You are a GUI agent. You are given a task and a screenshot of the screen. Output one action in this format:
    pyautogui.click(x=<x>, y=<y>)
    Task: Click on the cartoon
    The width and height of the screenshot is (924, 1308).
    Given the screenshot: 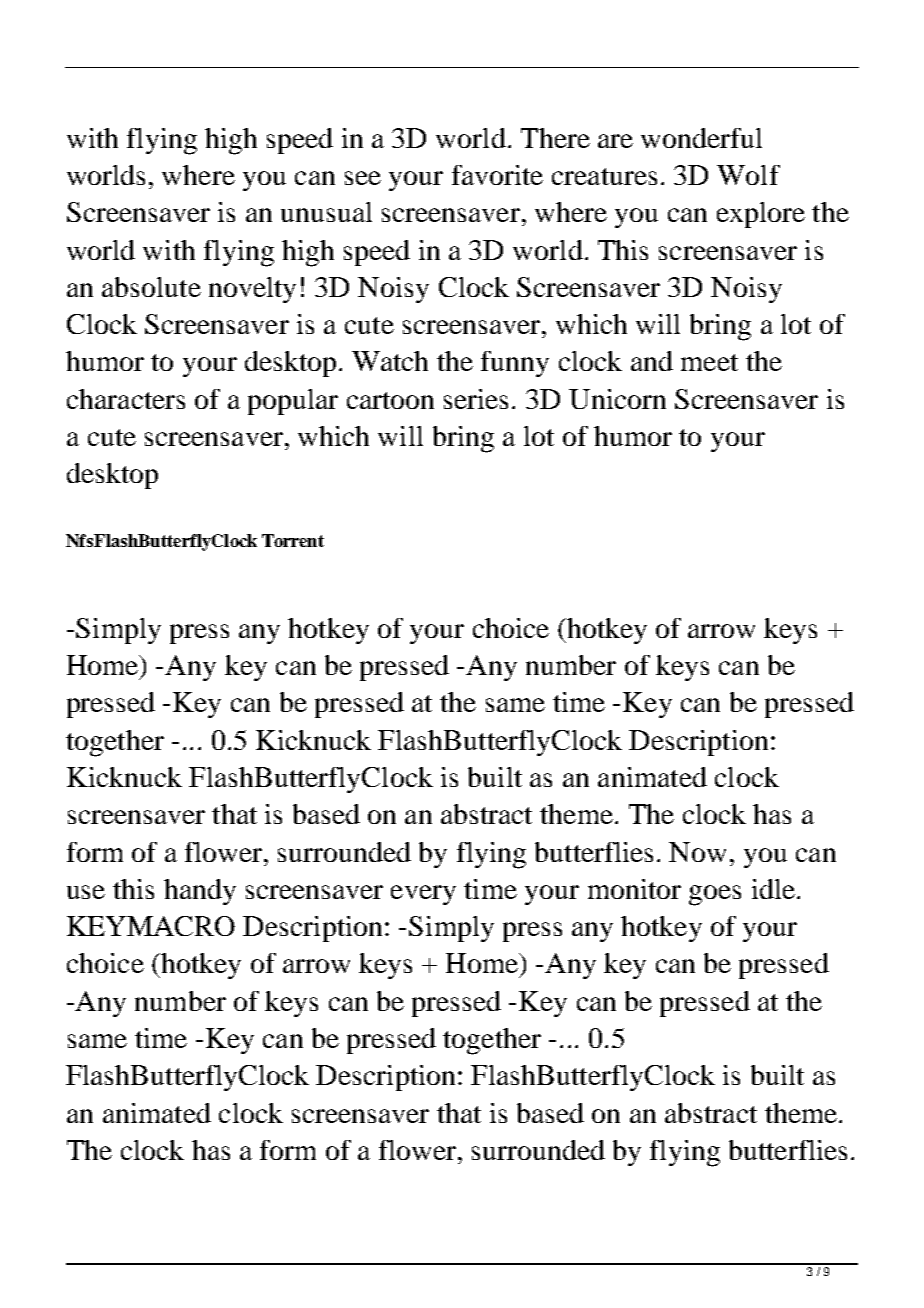 What is the action you would take?
    pyautogui.click(x=390, y=400)
